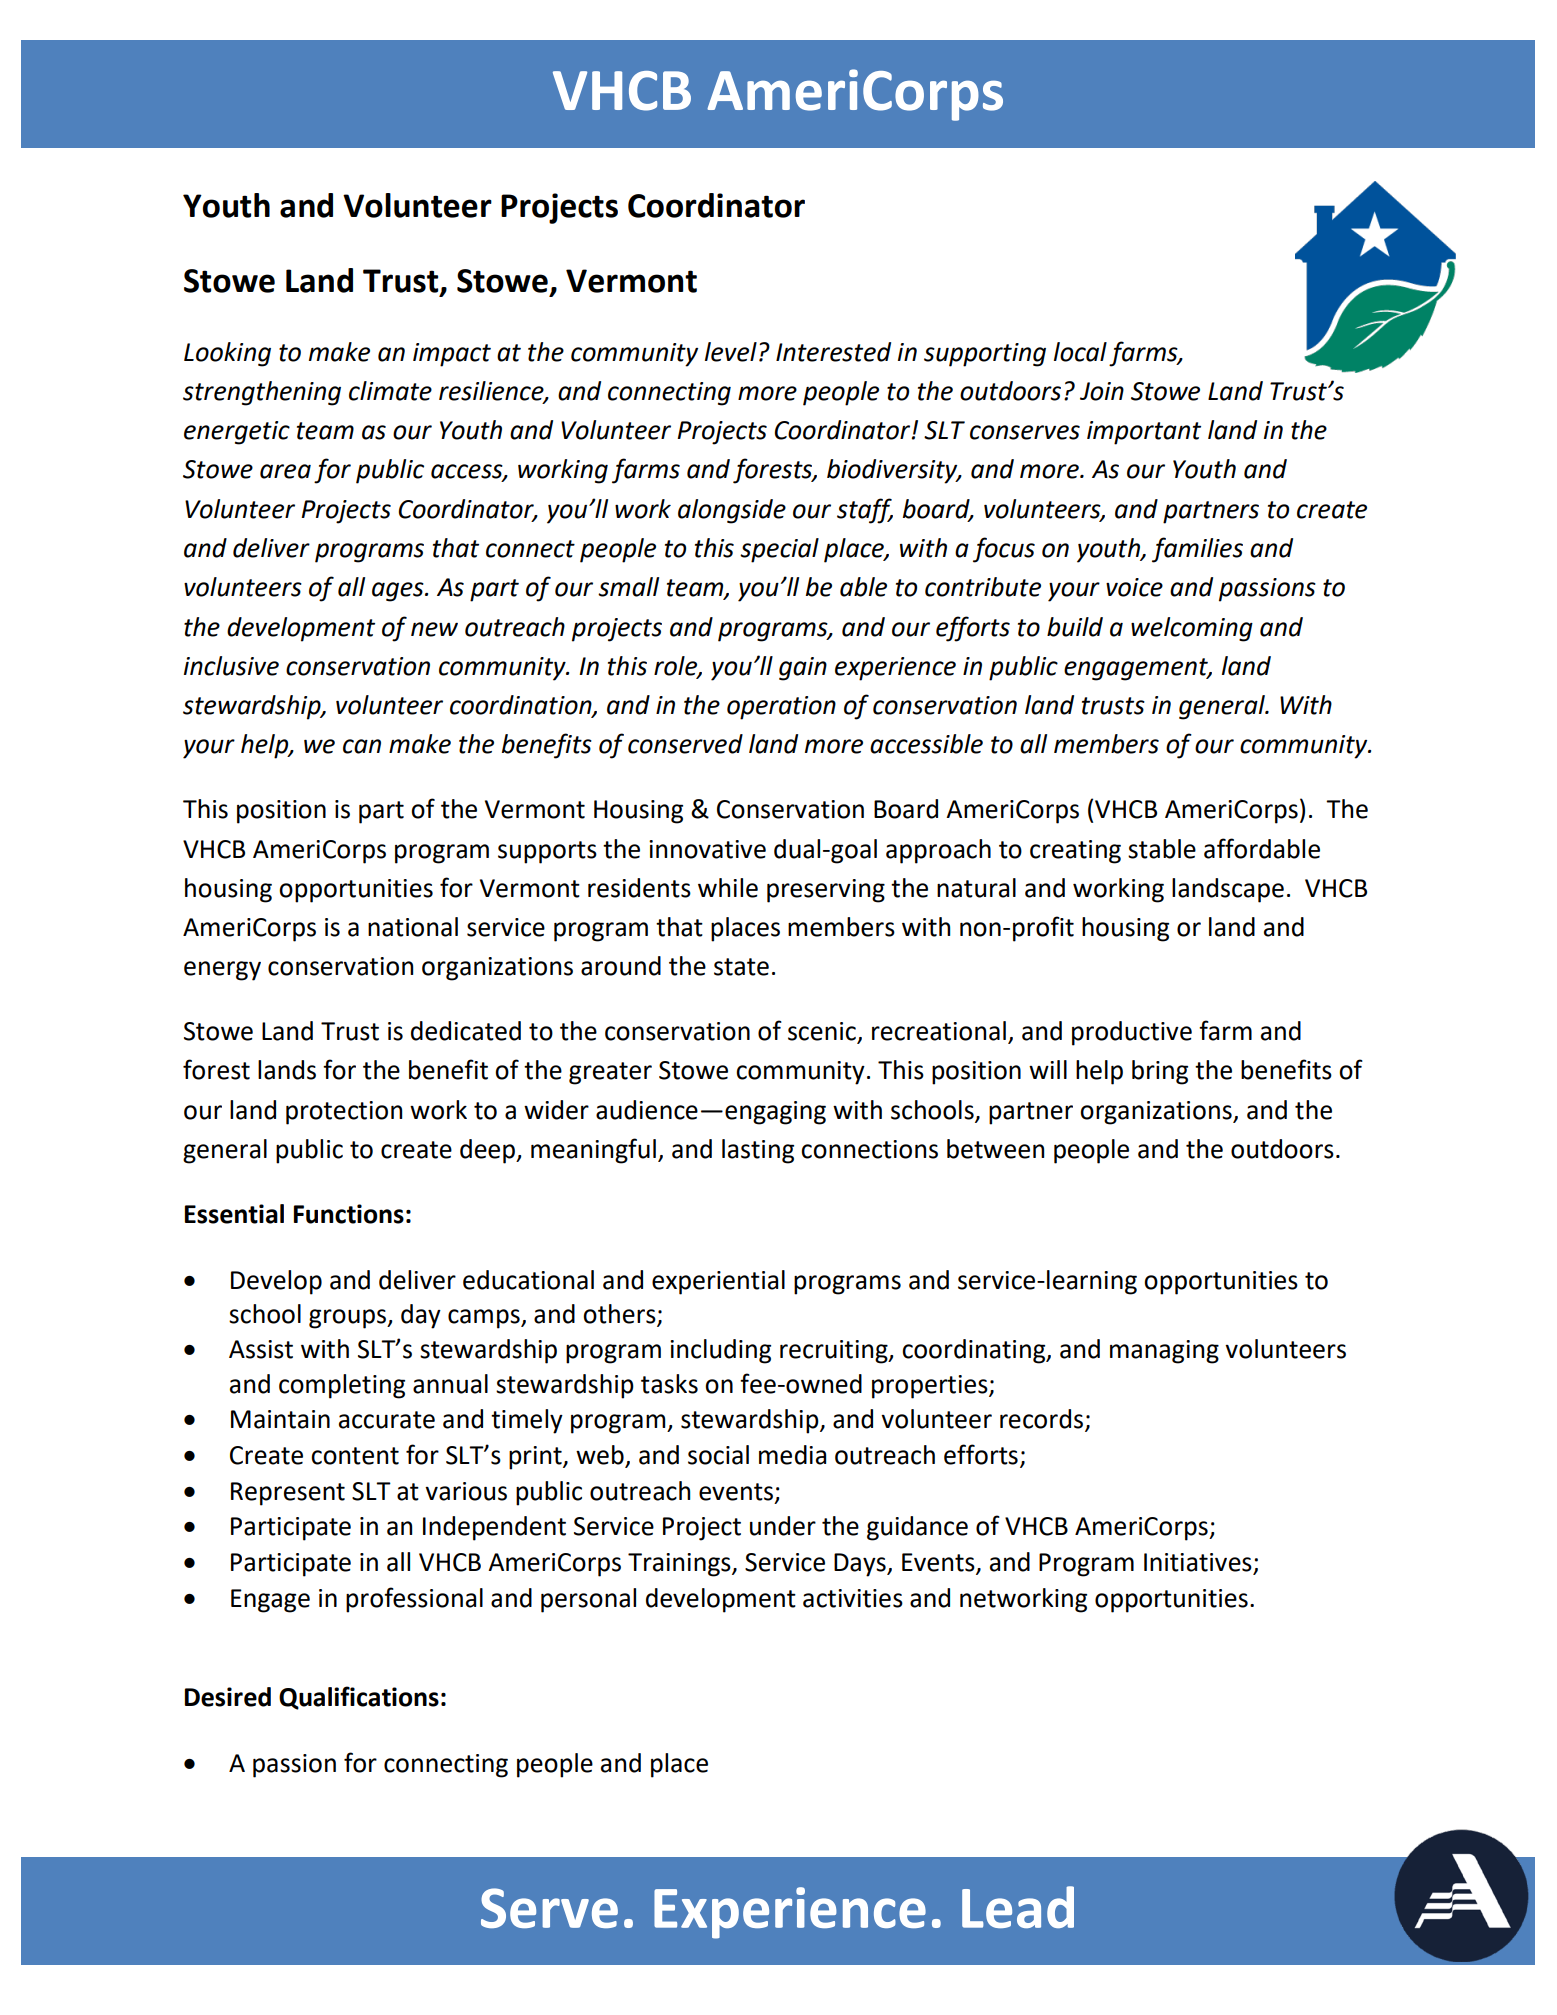  Describe the element at coordinates (262, 393) in the screenshot. I see `strengthening` at that location.
